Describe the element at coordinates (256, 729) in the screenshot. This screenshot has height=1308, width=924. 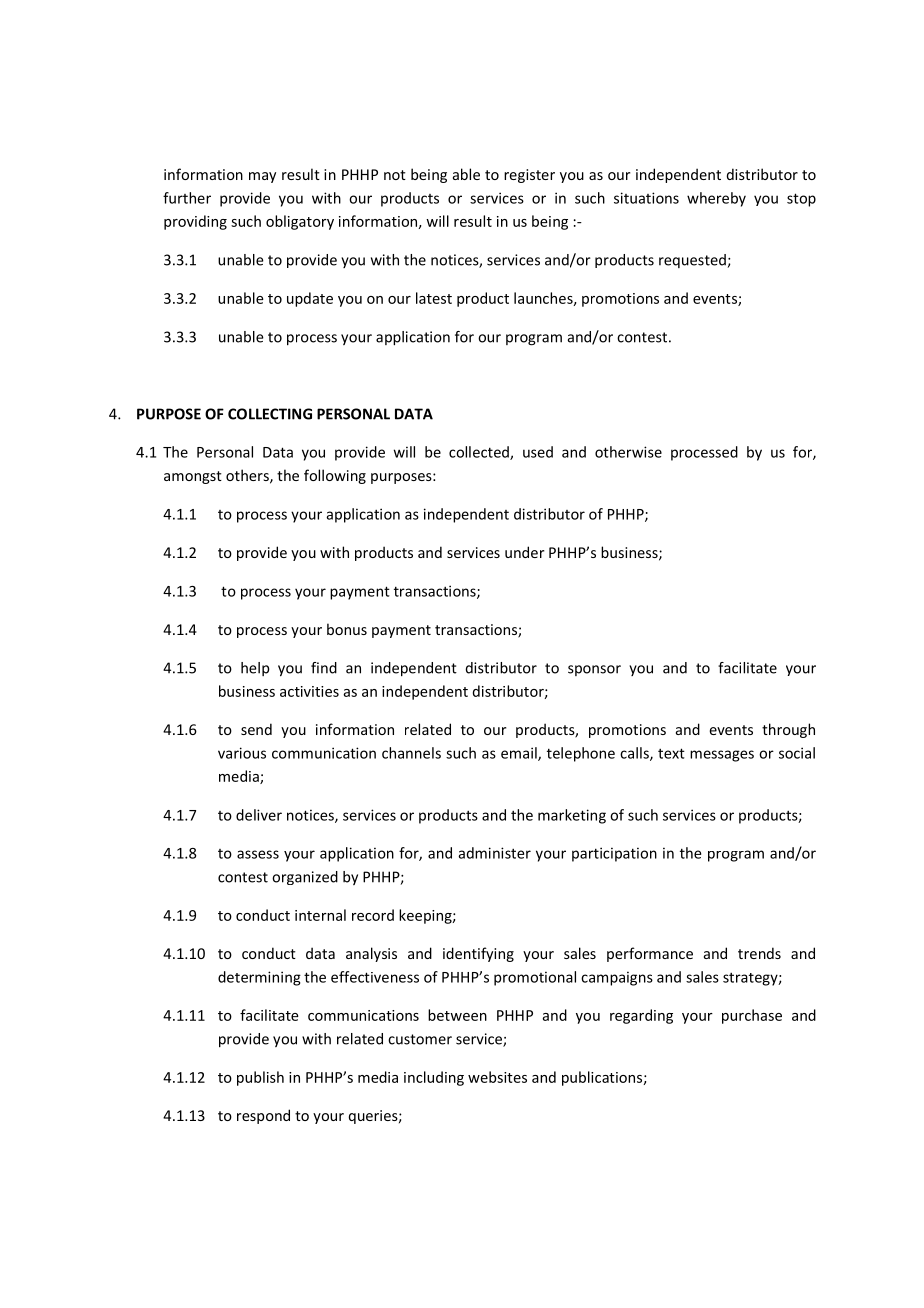
I see `send` at that location.
